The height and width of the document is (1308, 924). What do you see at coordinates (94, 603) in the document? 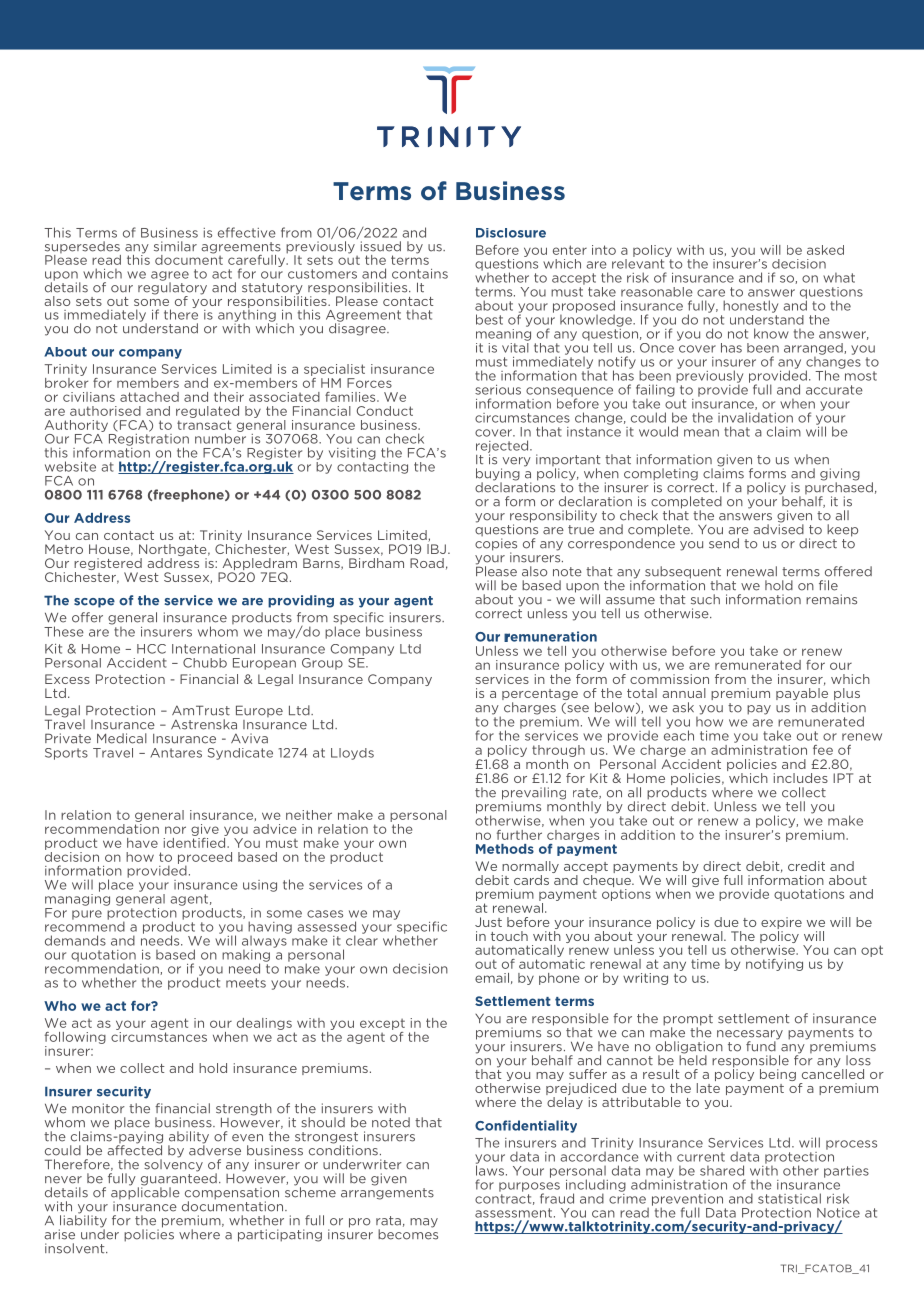
I see `scope` at bounding box center [94, 603].
